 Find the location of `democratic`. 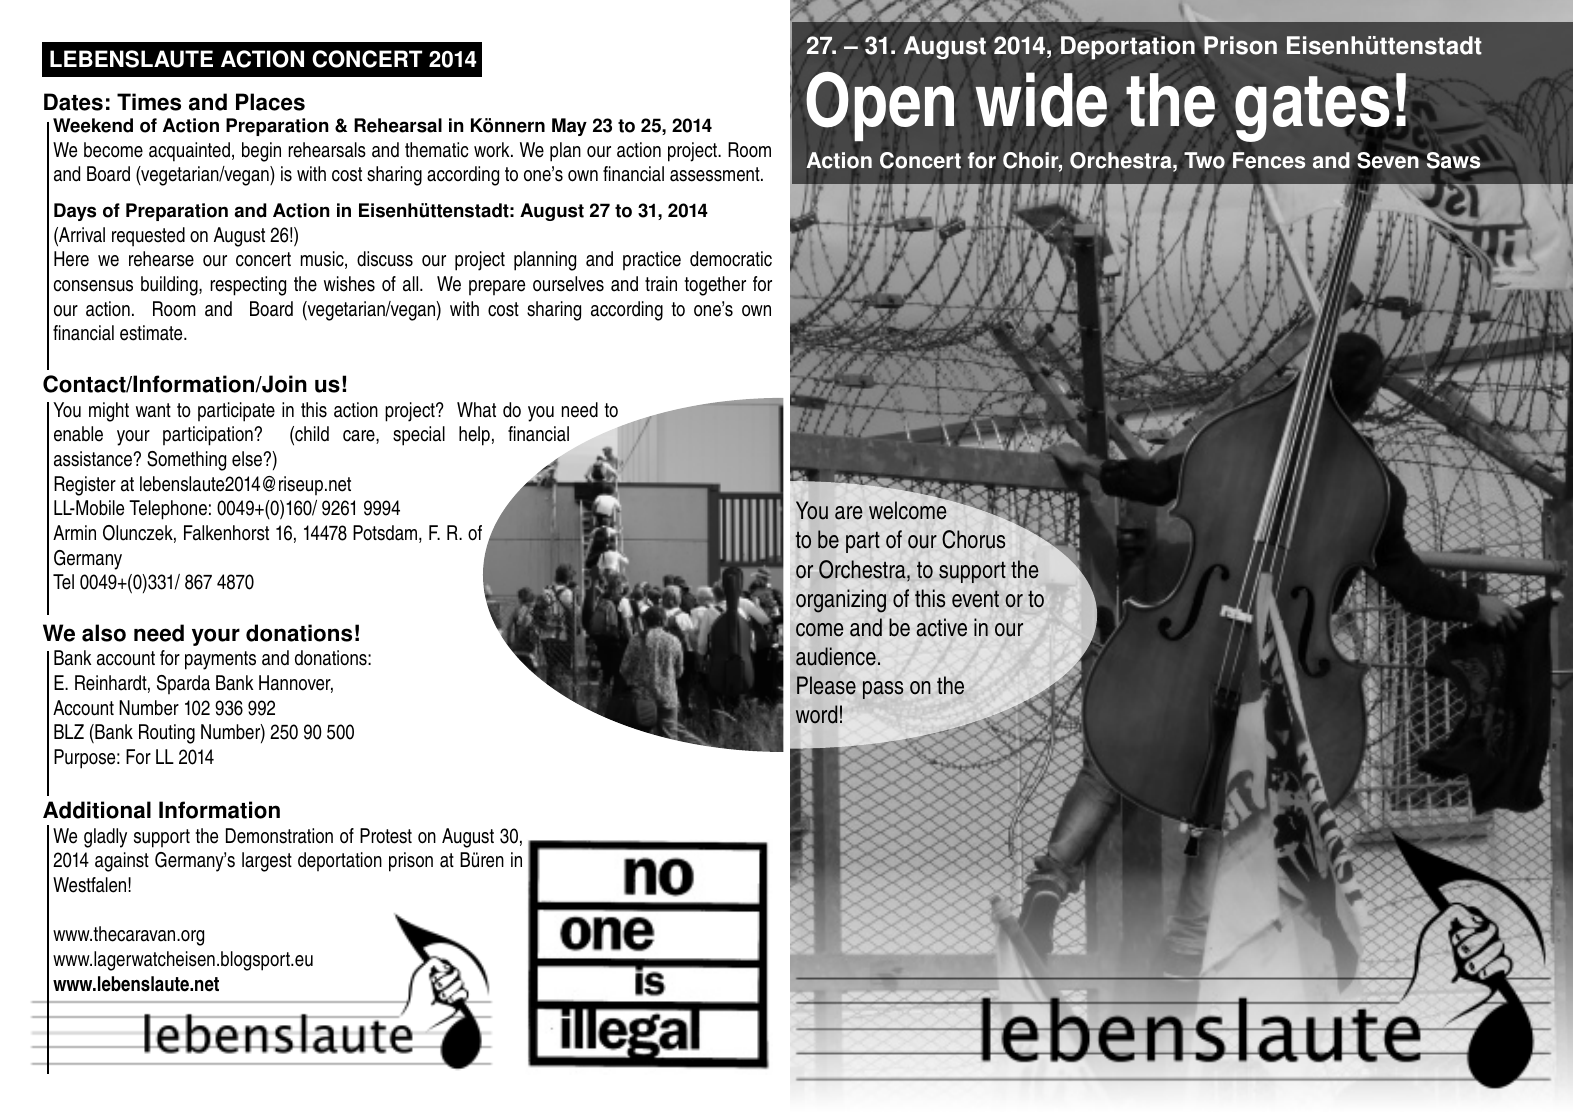

democratic is located at coordinates (731, 259).
